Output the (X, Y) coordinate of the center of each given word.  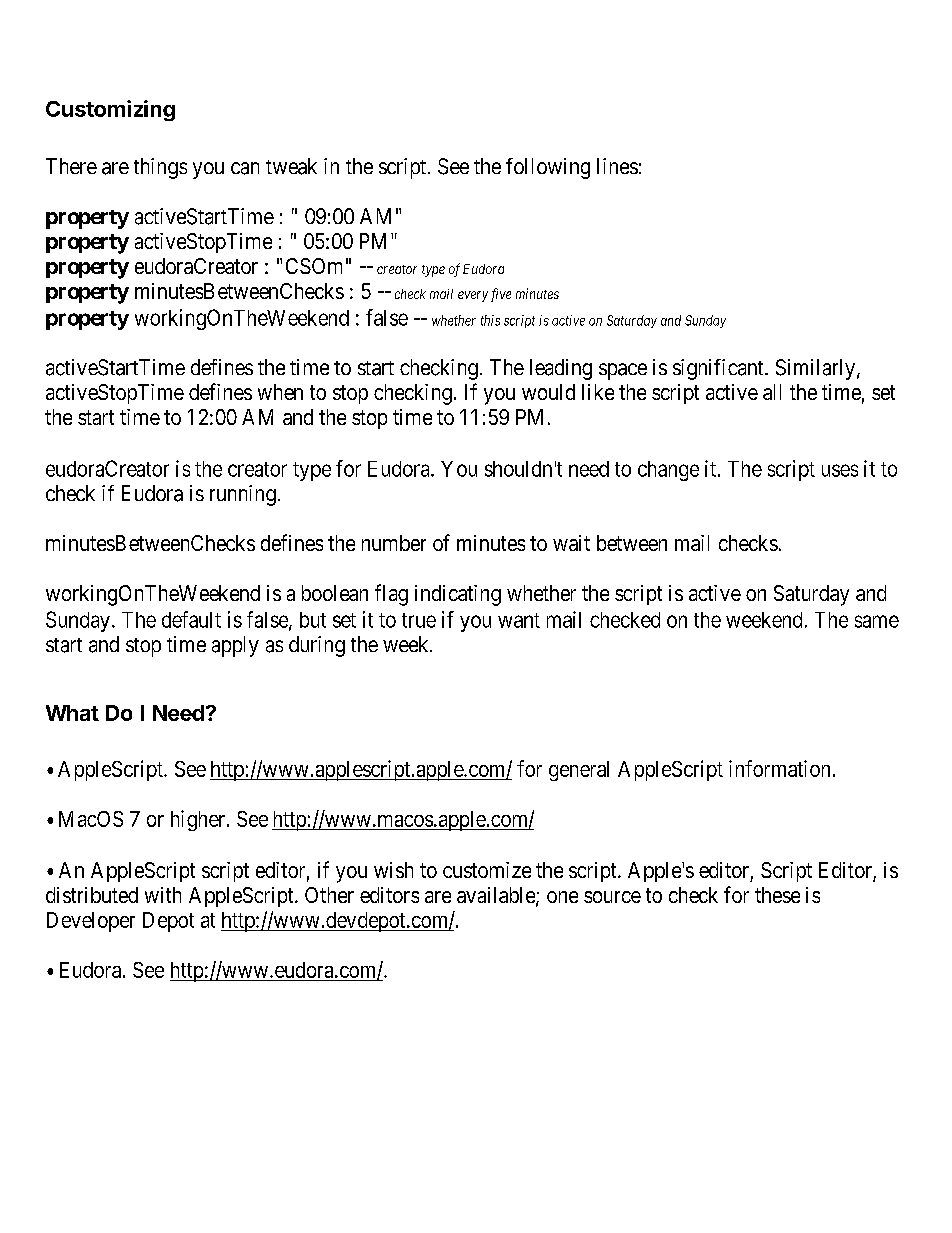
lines (617, 166)
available (497, 896)
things (160, 168)
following (548, 168)
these (777, 895)
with (163, 895)
